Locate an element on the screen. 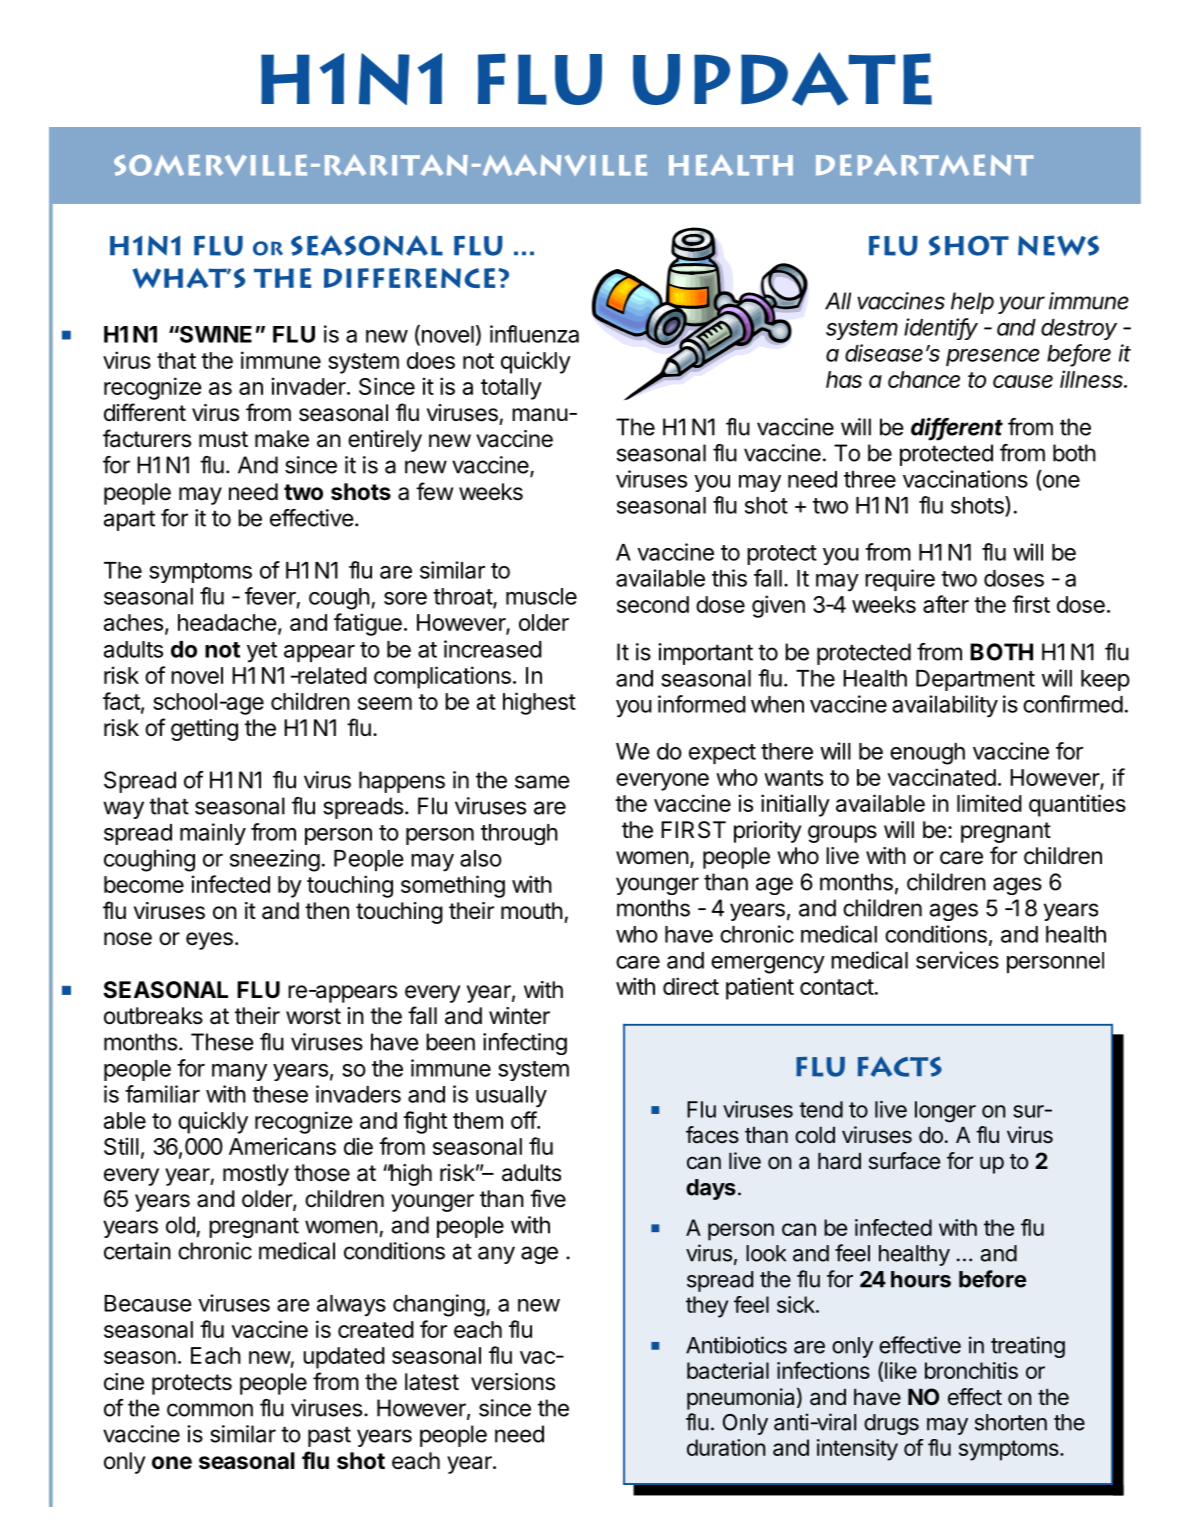 This screenshot has height=1540, width=1190. through is located at coordinates (519, 834).
